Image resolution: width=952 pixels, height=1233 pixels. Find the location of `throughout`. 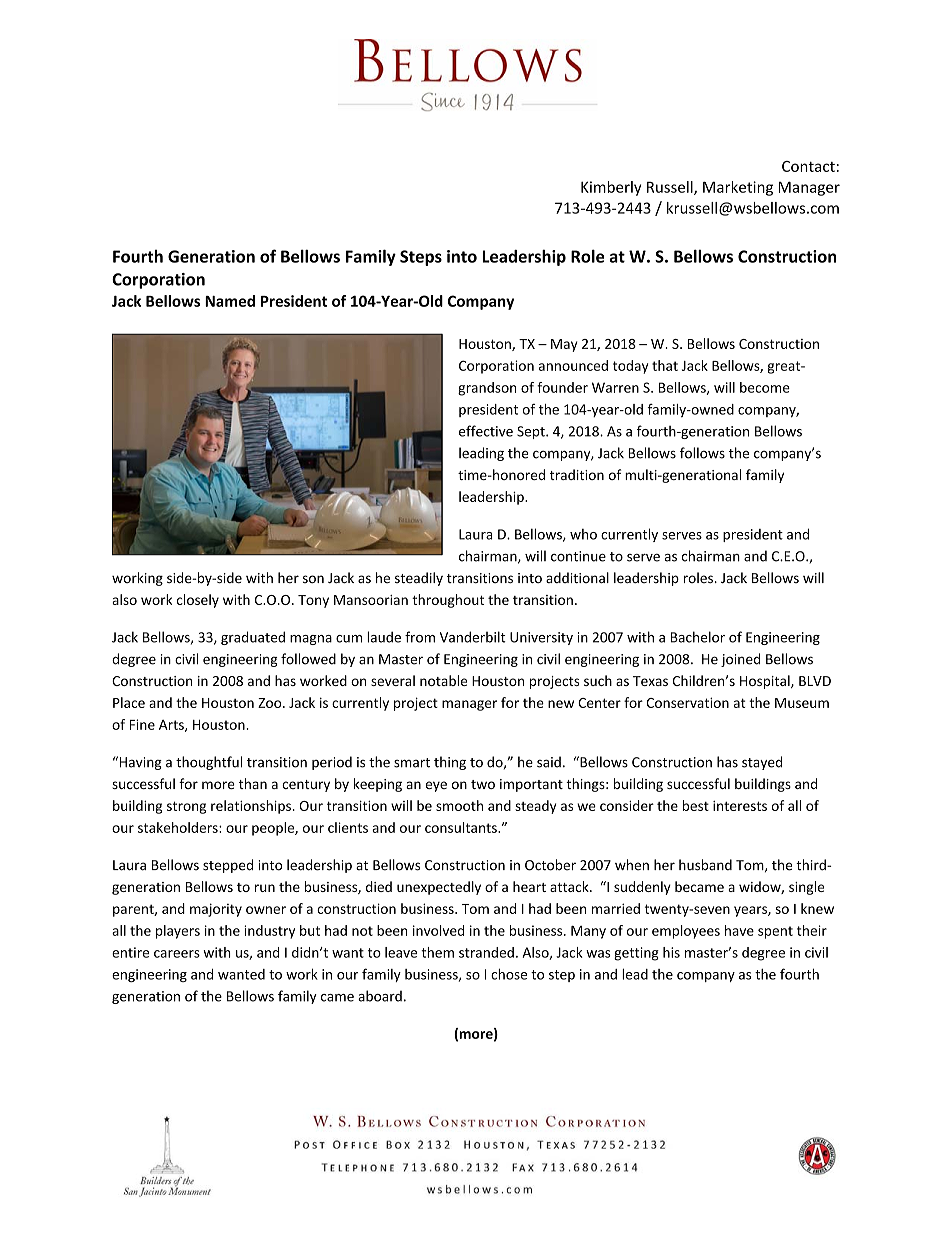

throughout is located at coordinates (448, 601).
